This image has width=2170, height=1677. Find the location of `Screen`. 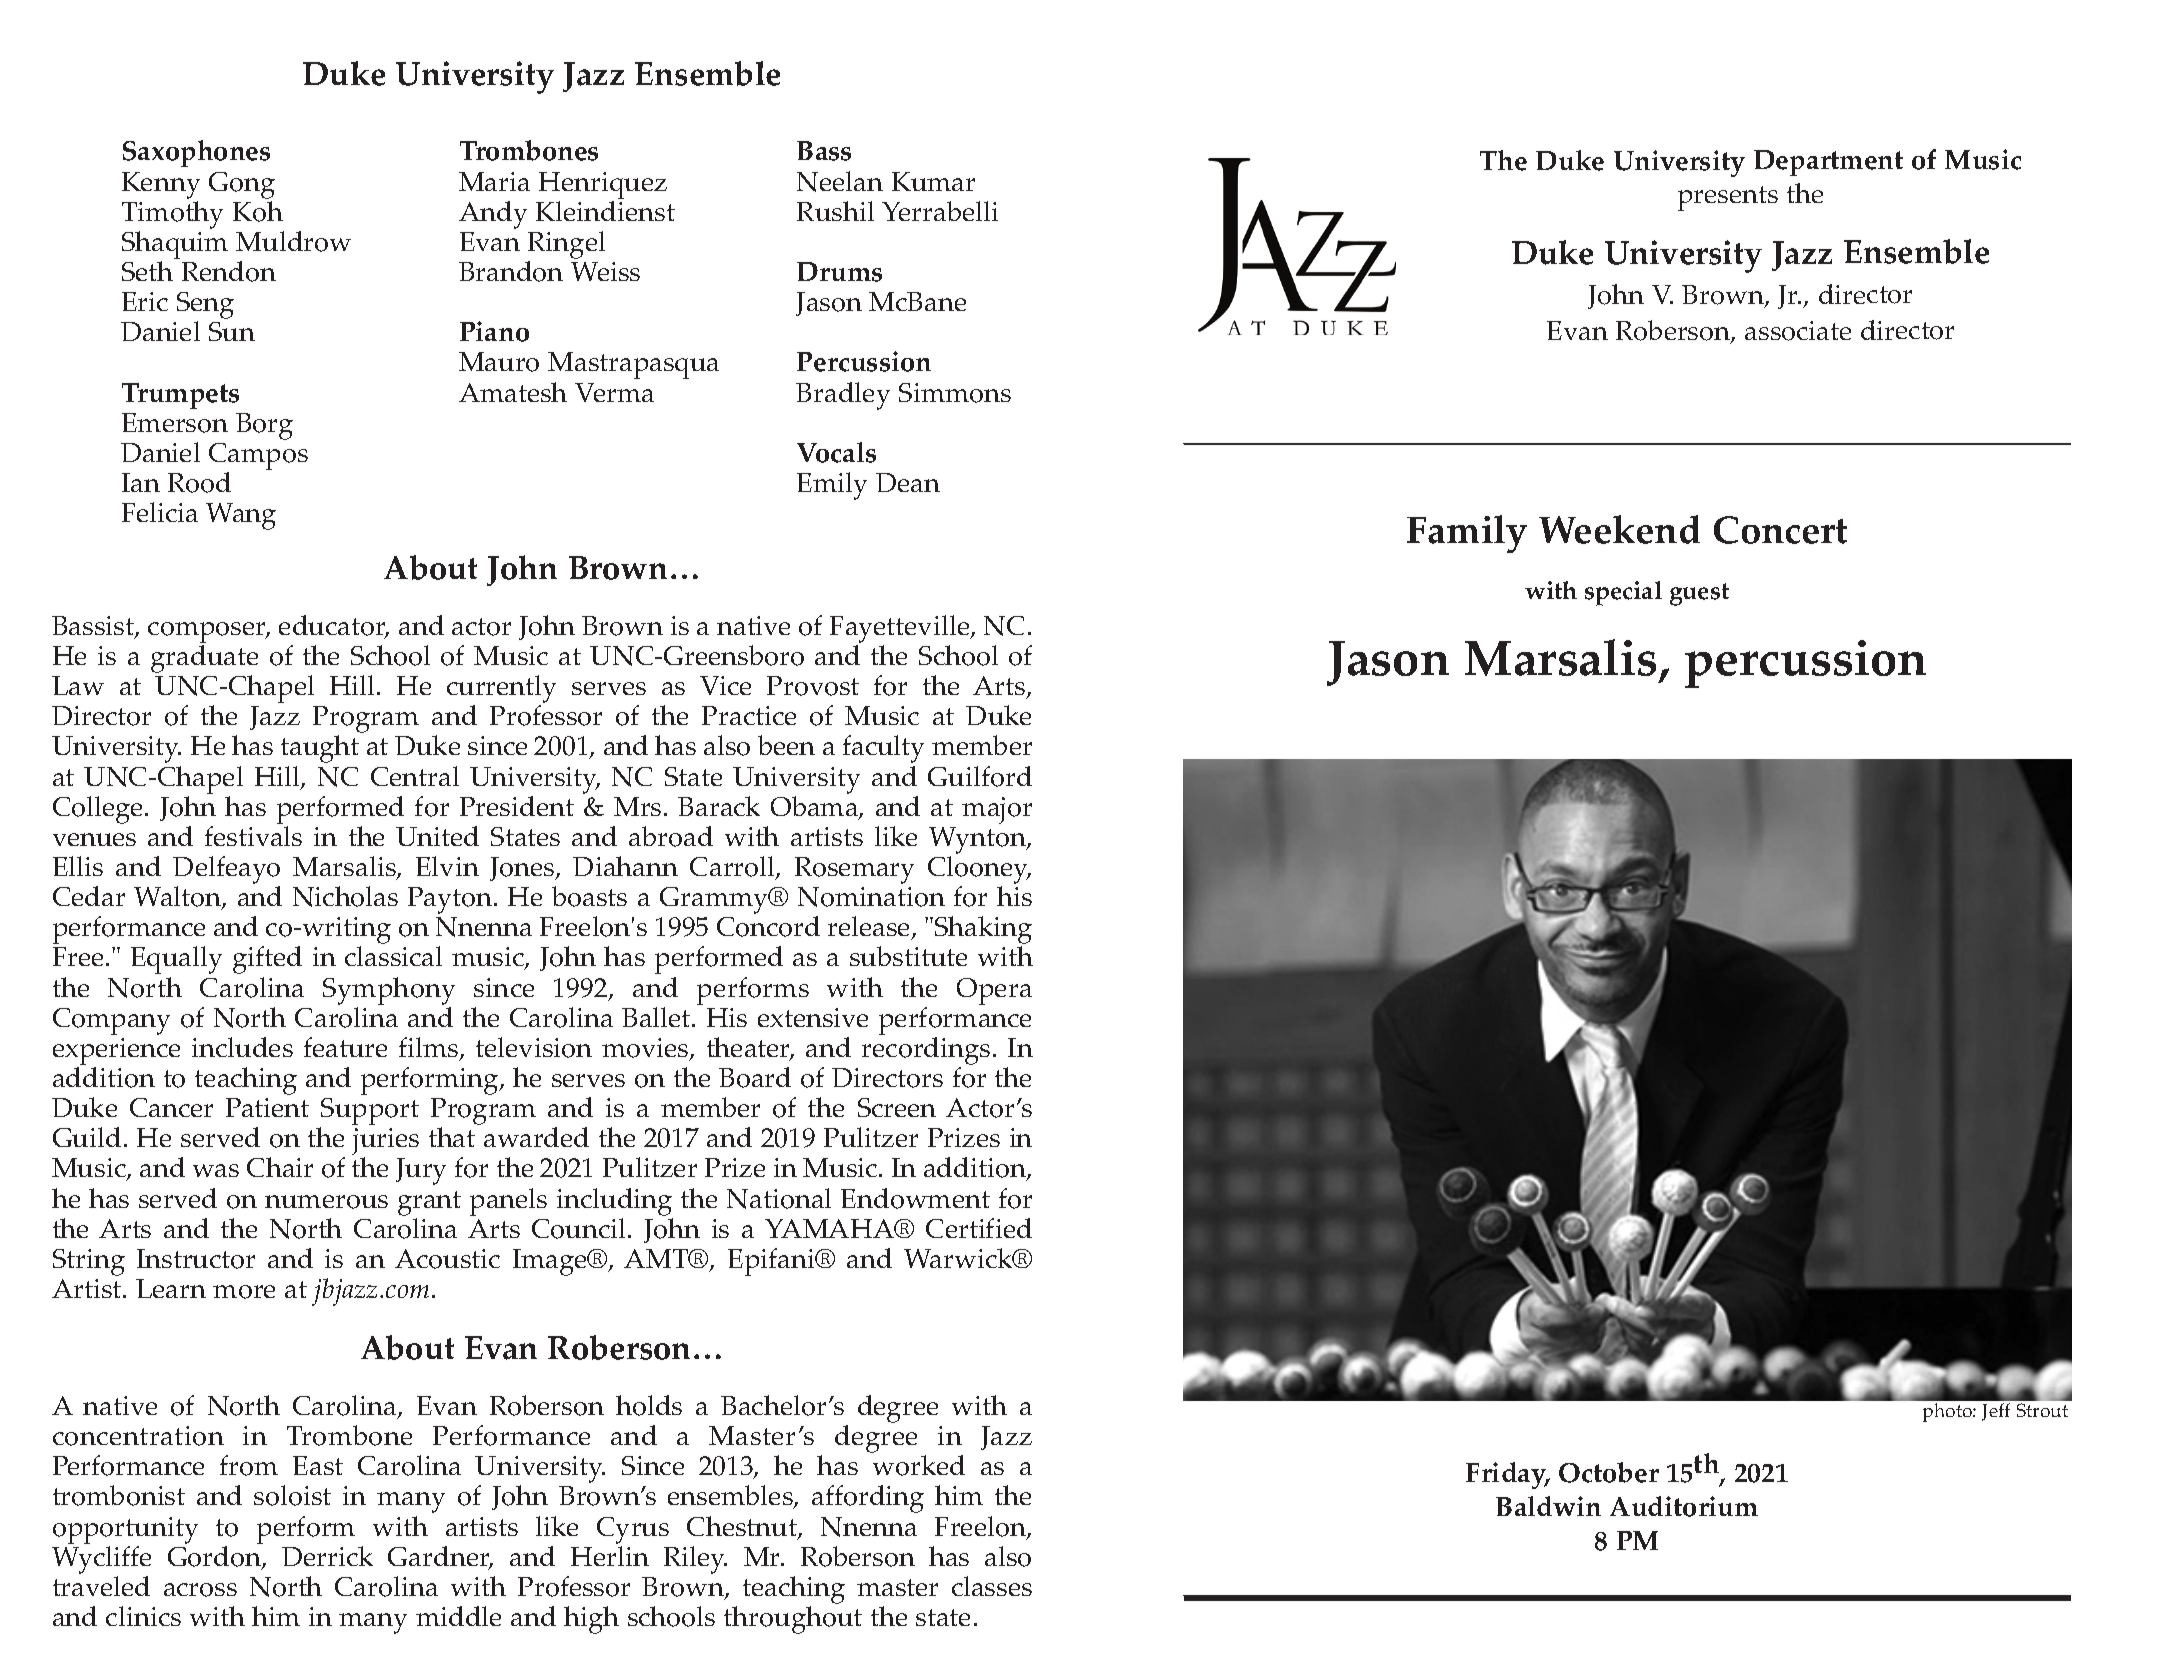

Screen is located at coordinates (897, 1107).
